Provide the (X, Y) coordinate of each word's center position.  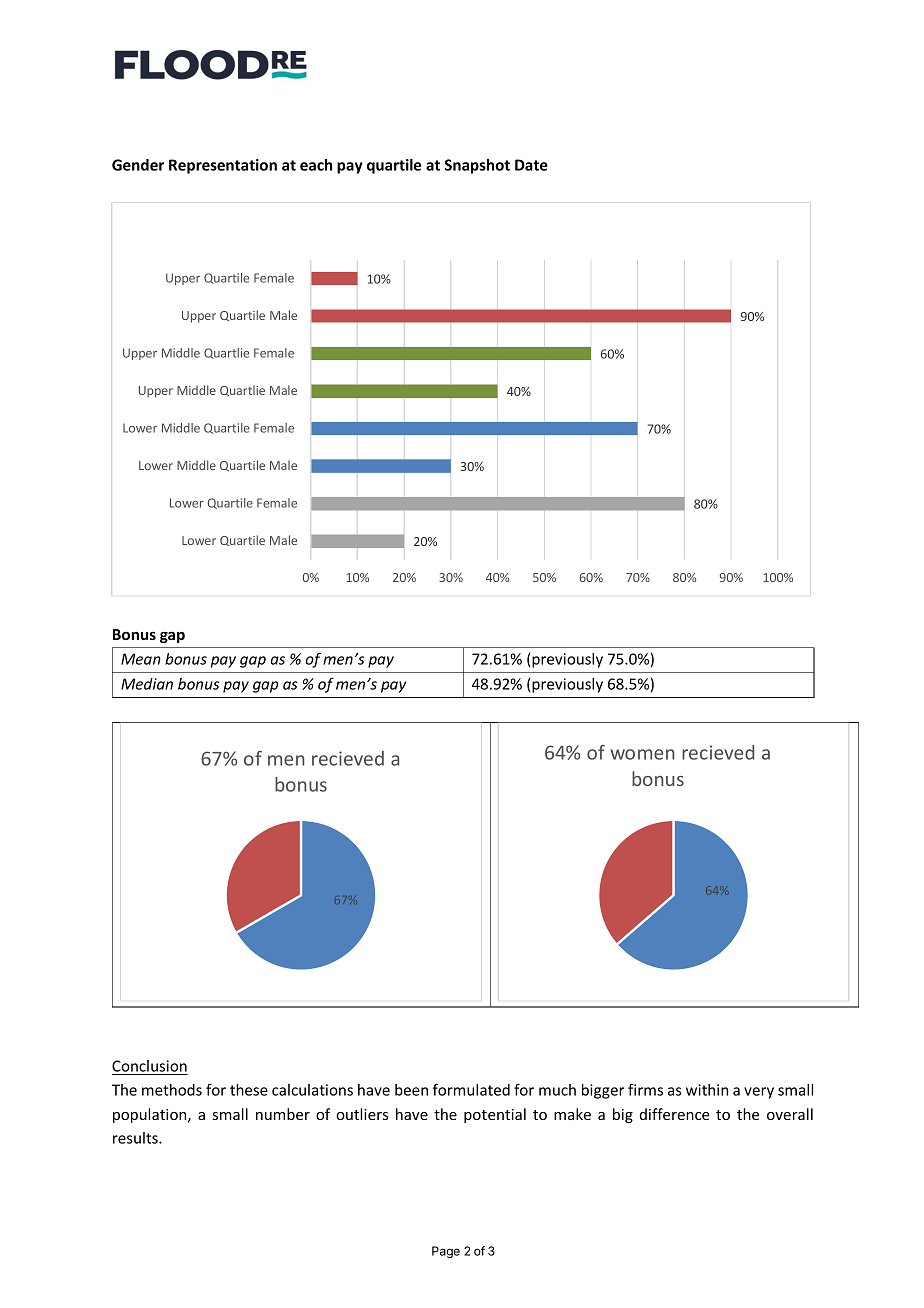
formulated (471, 1089)
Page (446, 1252)
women (642, 754)
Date (531, 165)
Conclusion (150, 1067)
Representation (223, 166)
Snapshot (477, 166)
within (707, 1090)
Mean (141, 659)
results (136, 1138)
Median (147, 684)
